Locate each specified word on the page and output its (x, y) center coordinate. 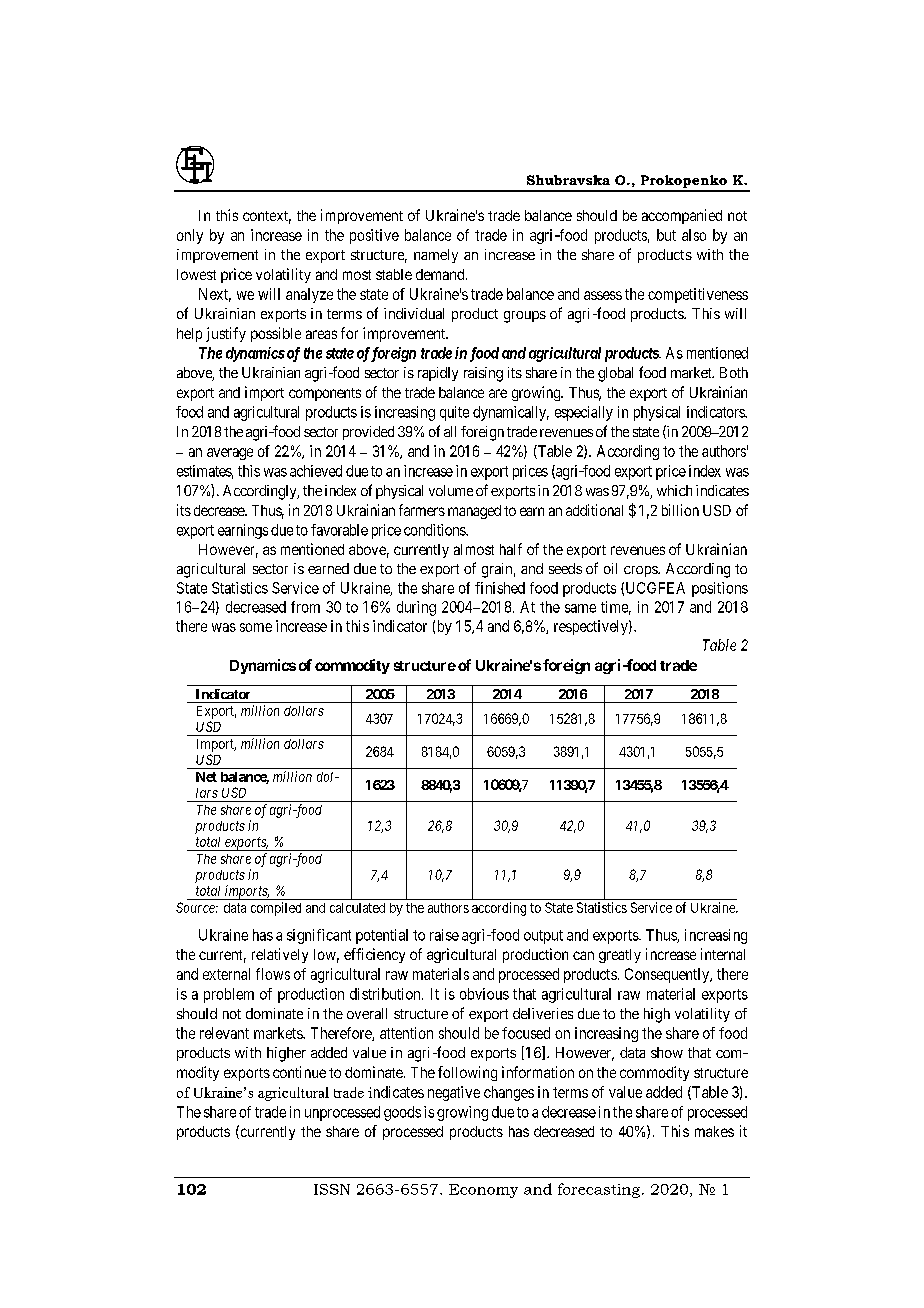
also (694, 235)
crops (641, 571)
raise (444, 935)
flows (273, 974)
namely (436, 256)
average (230, 454)
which (674, 490)
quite (454, 413)
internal (723, 954)
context (267, 217)
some (256, 627)
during (416, 608)
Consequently (668, 975)
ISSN (332, 1189)
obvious (484, 994)
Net (206, 777)
